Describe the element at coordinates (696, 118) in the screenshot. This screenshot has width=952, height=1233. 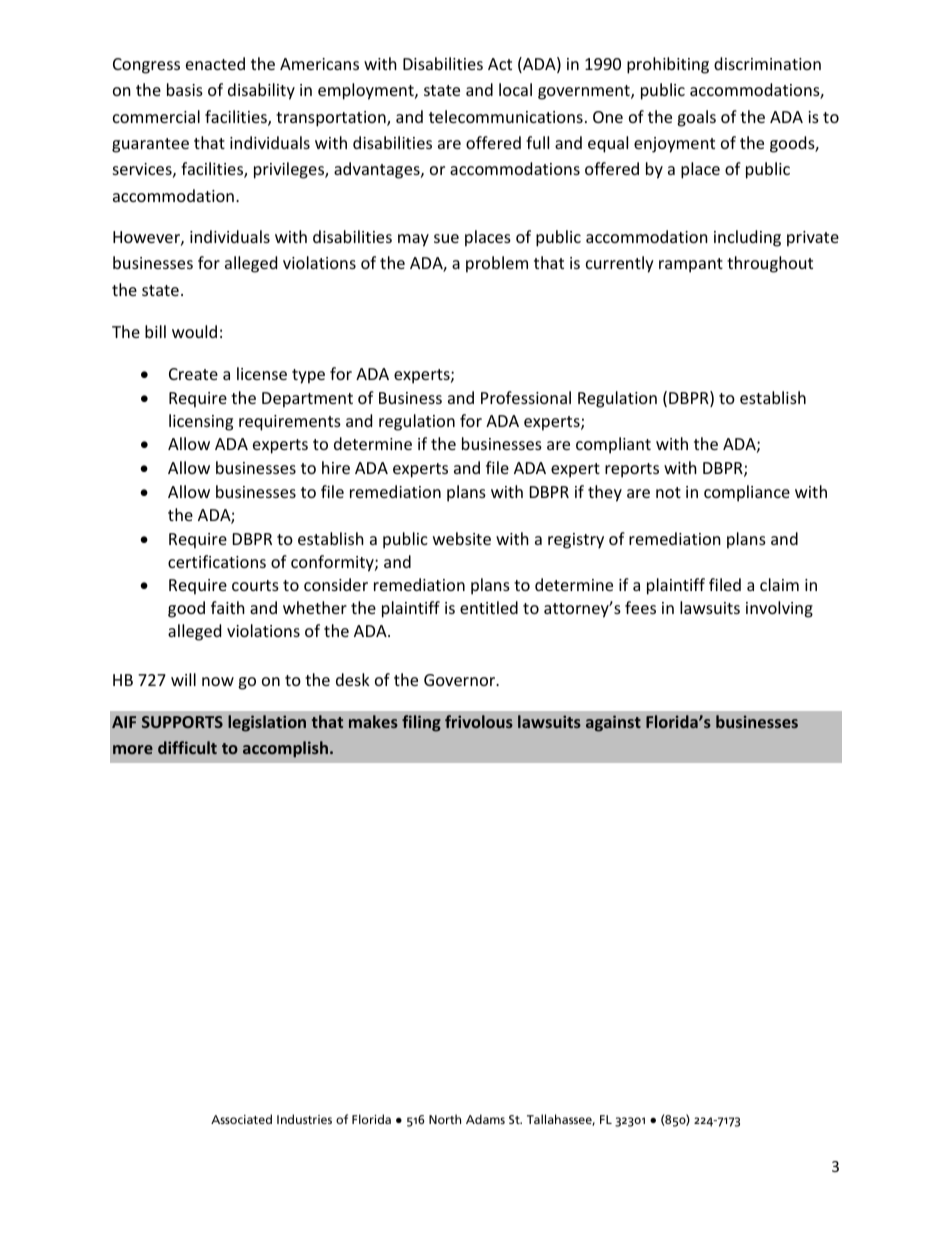
I see `goals` at that location.
